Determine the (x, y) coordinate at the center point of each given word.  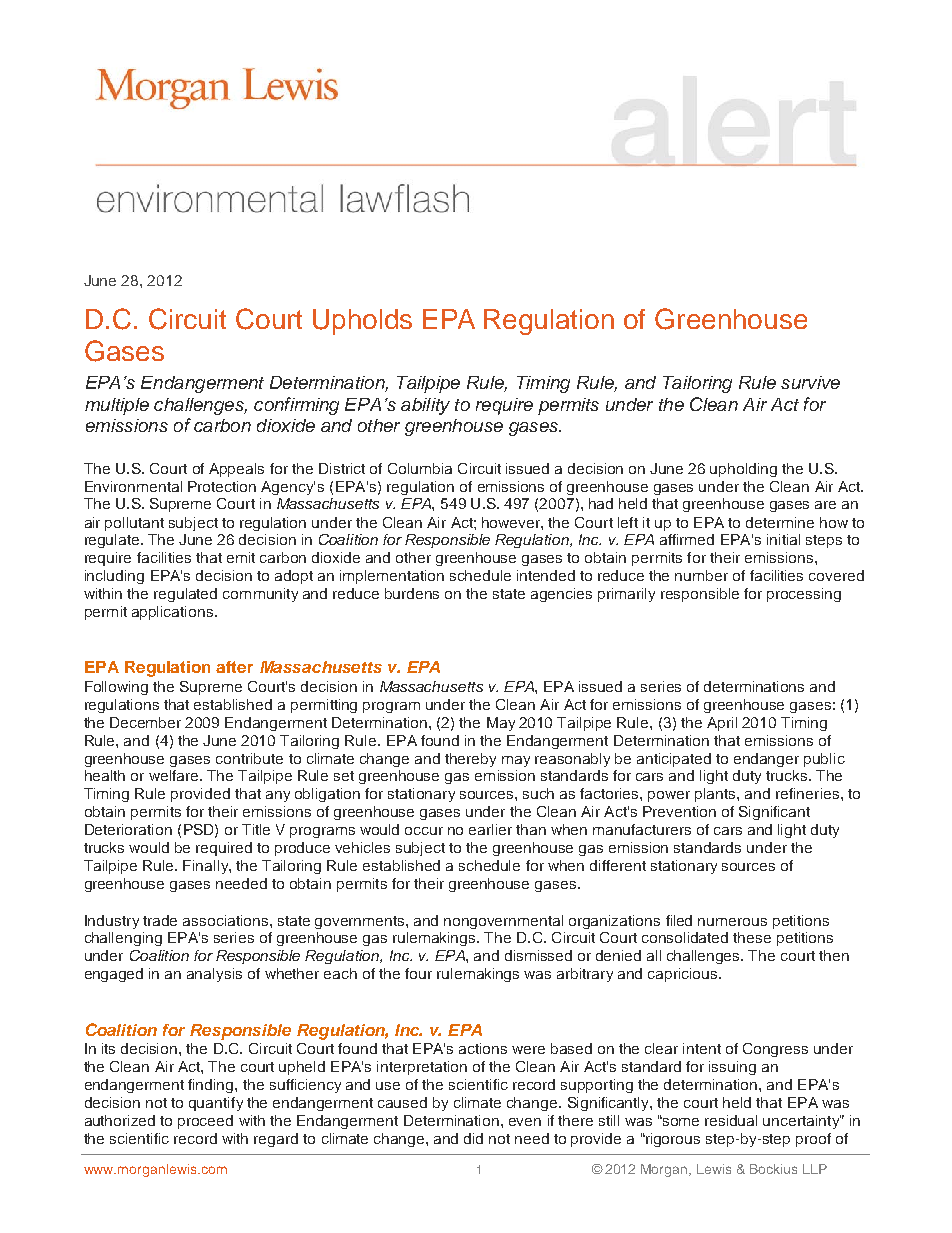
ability (425, 406)
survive (810, 382)
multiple (117, 406)
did (473, 1138)
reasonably (572, 760)
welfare (175, 775)
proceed (205, 1122)
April (722, 724)
